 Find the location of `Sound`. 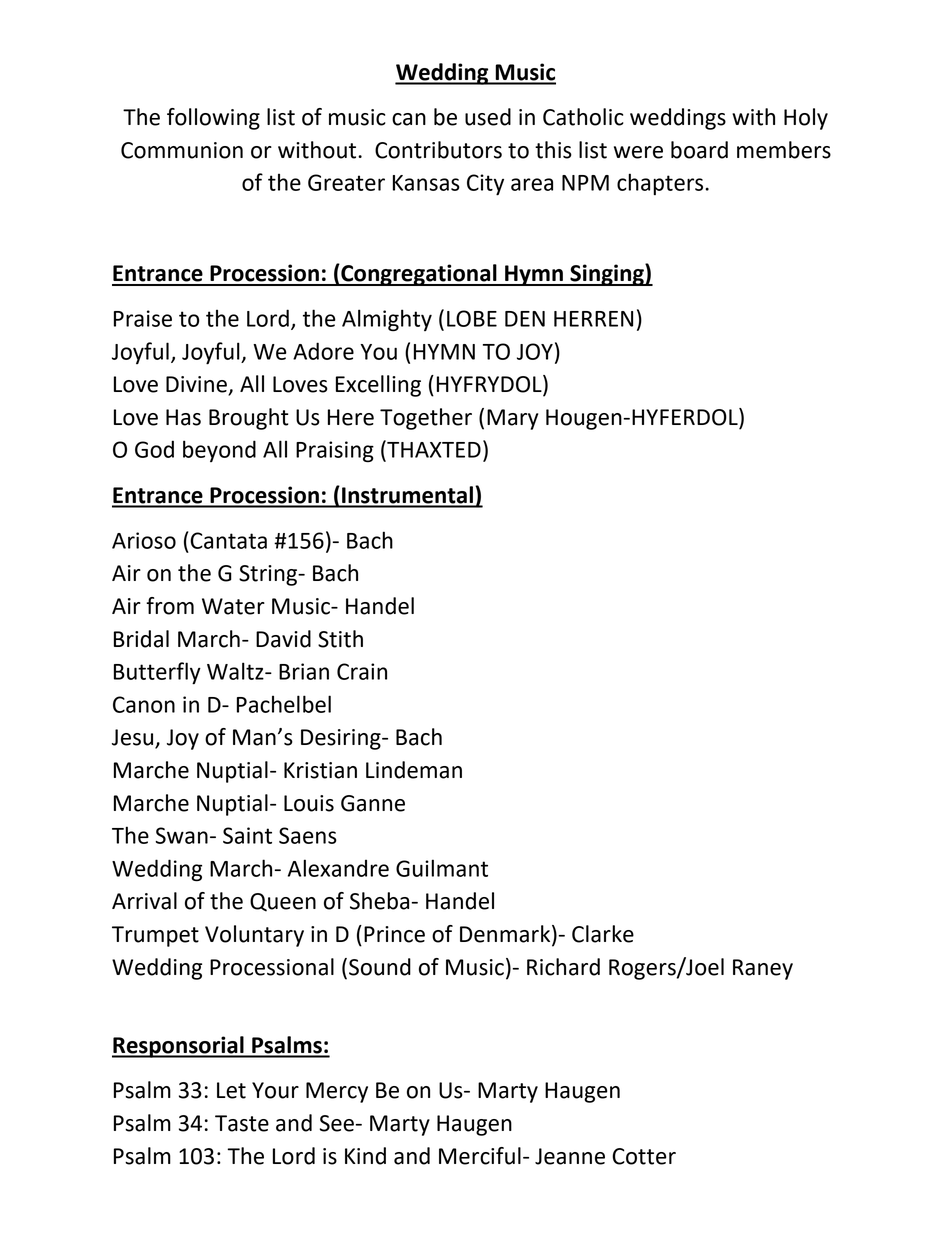

Sound is located at coordinates (380, 967).
